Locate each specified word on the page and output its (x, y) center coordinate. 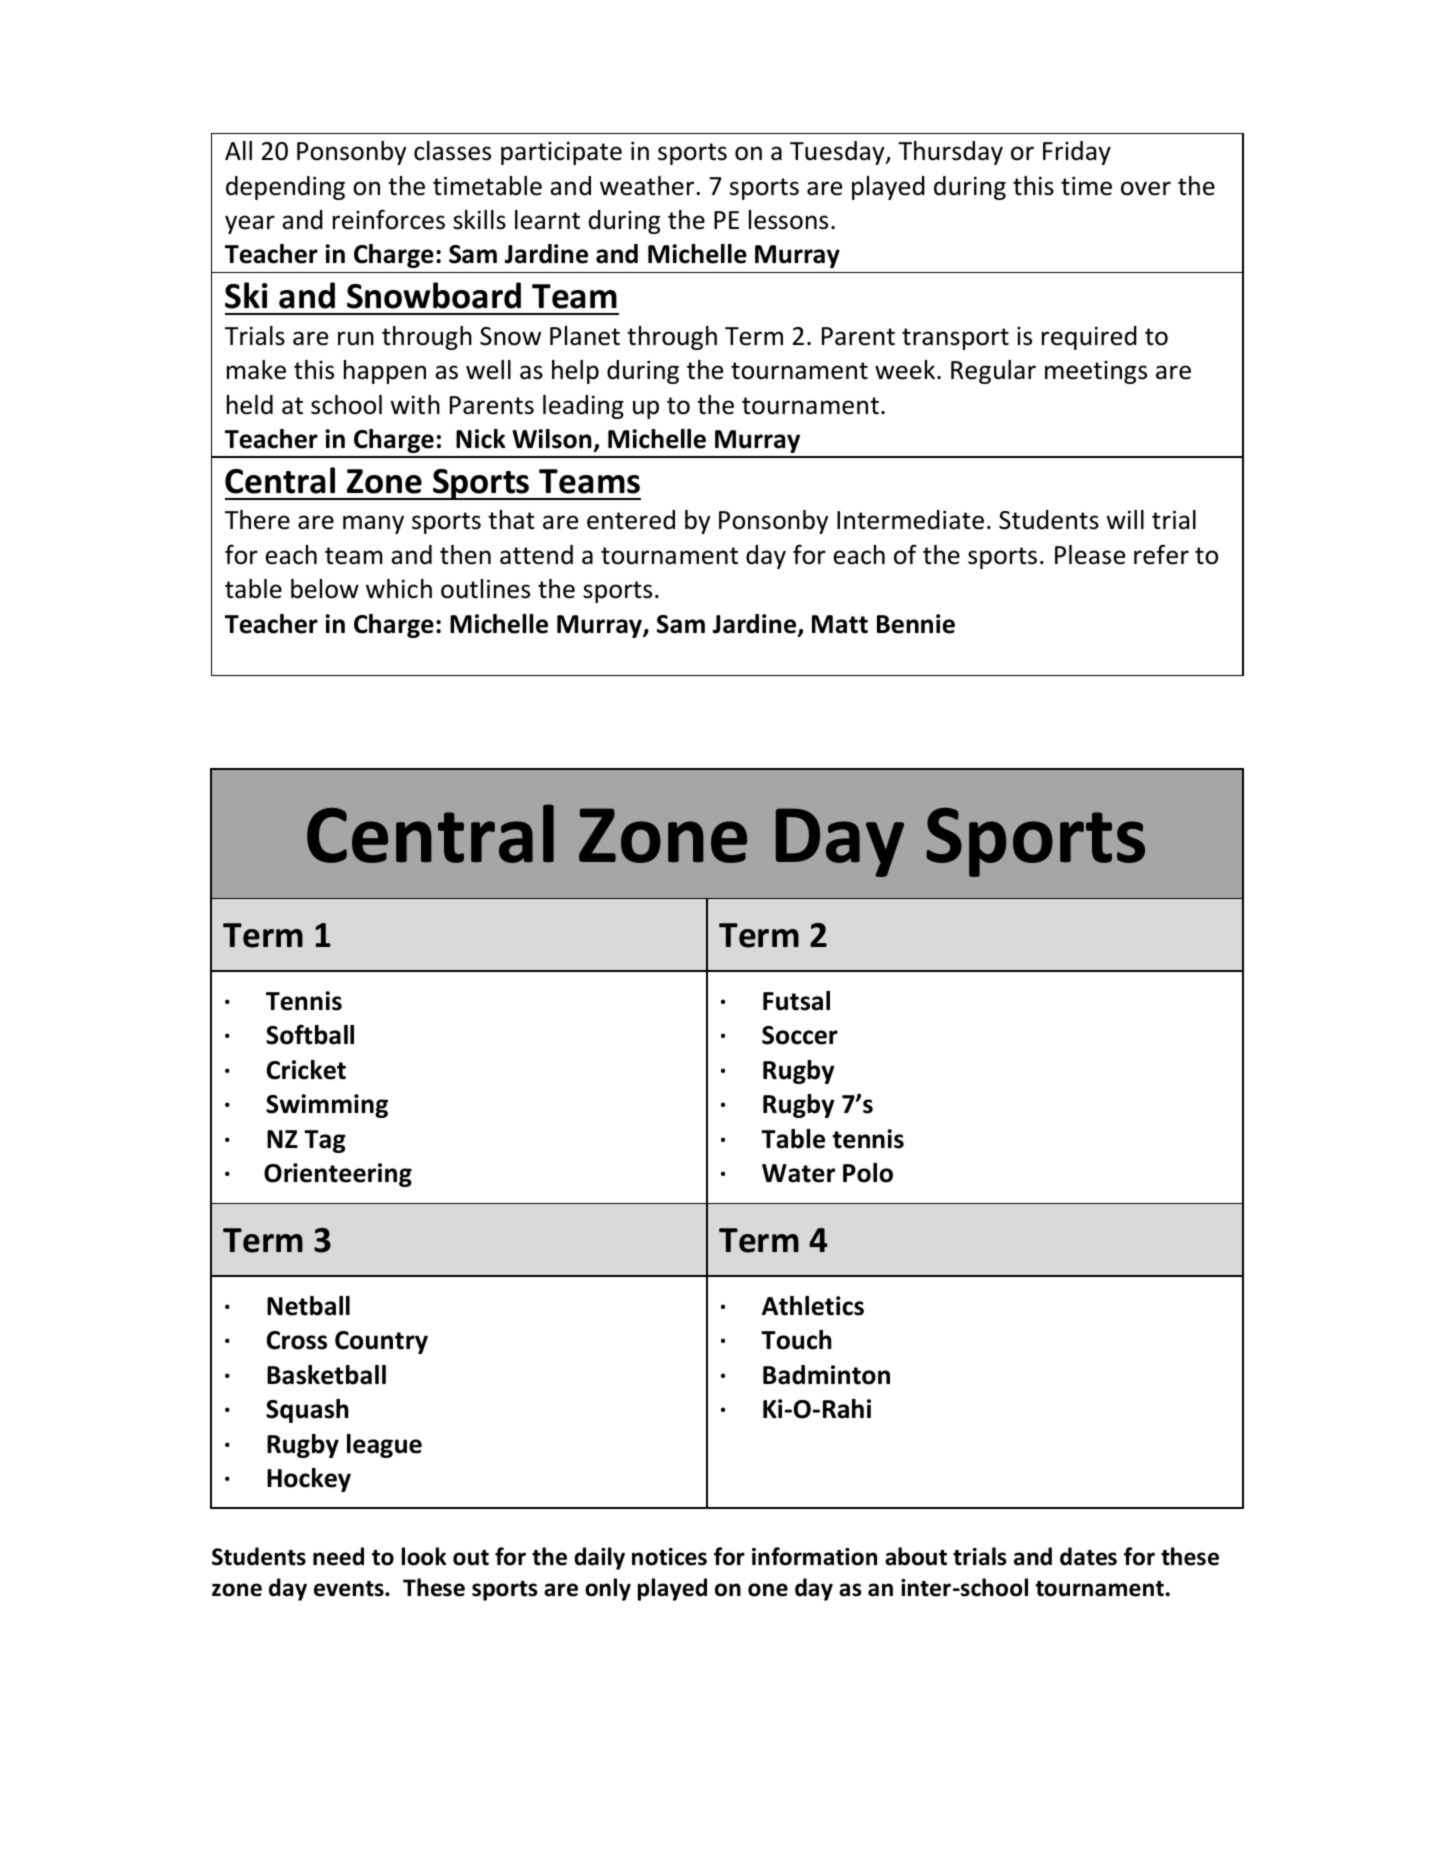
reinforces (389, 219)
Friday (1077, 153)
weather (647, 186)
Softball (310, 1034)
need (338, 1556)
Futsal (796, 1001)
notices (669, 1557)
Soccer (800, 1035)
